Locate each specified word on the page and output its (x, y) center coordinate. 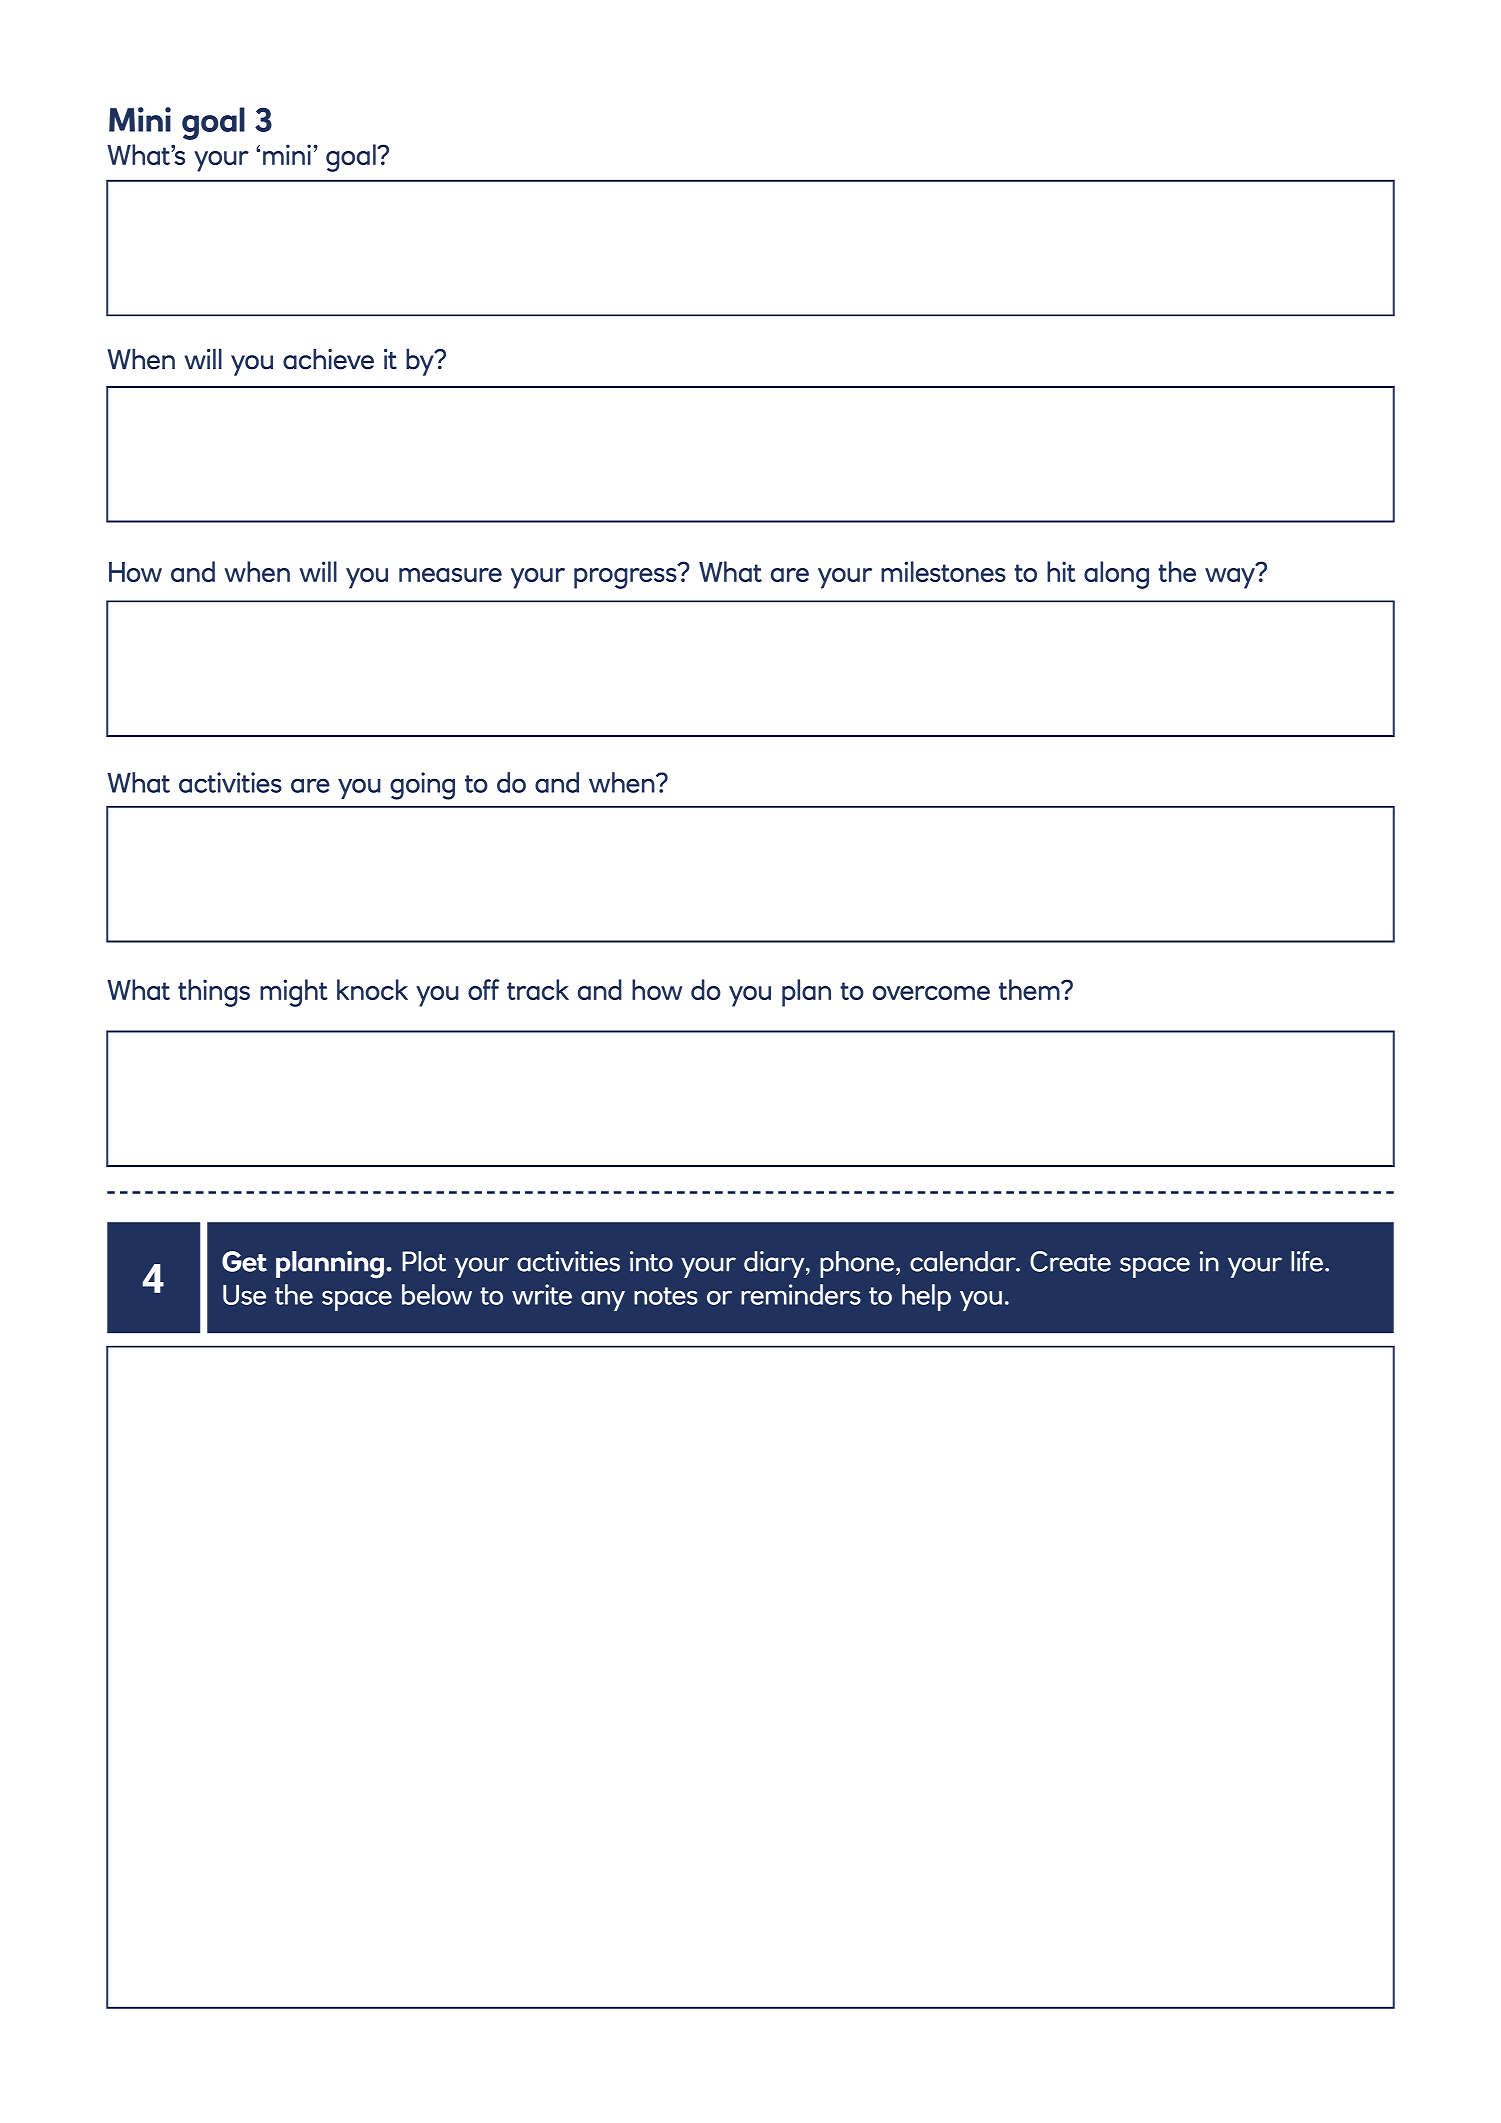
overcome (931, 993)
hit (1061, 571)
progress (626, 577)
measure (450, 575)
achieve (328, 359)
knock (372, 989)
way (1231, 577)
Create (1070, 1261)
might (294, 993)
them (1030, 989)
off (483, 989)
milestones (943, 571)
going (422, 786)
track (538, 989)
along (1116, 575)
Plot (424, 1261)
